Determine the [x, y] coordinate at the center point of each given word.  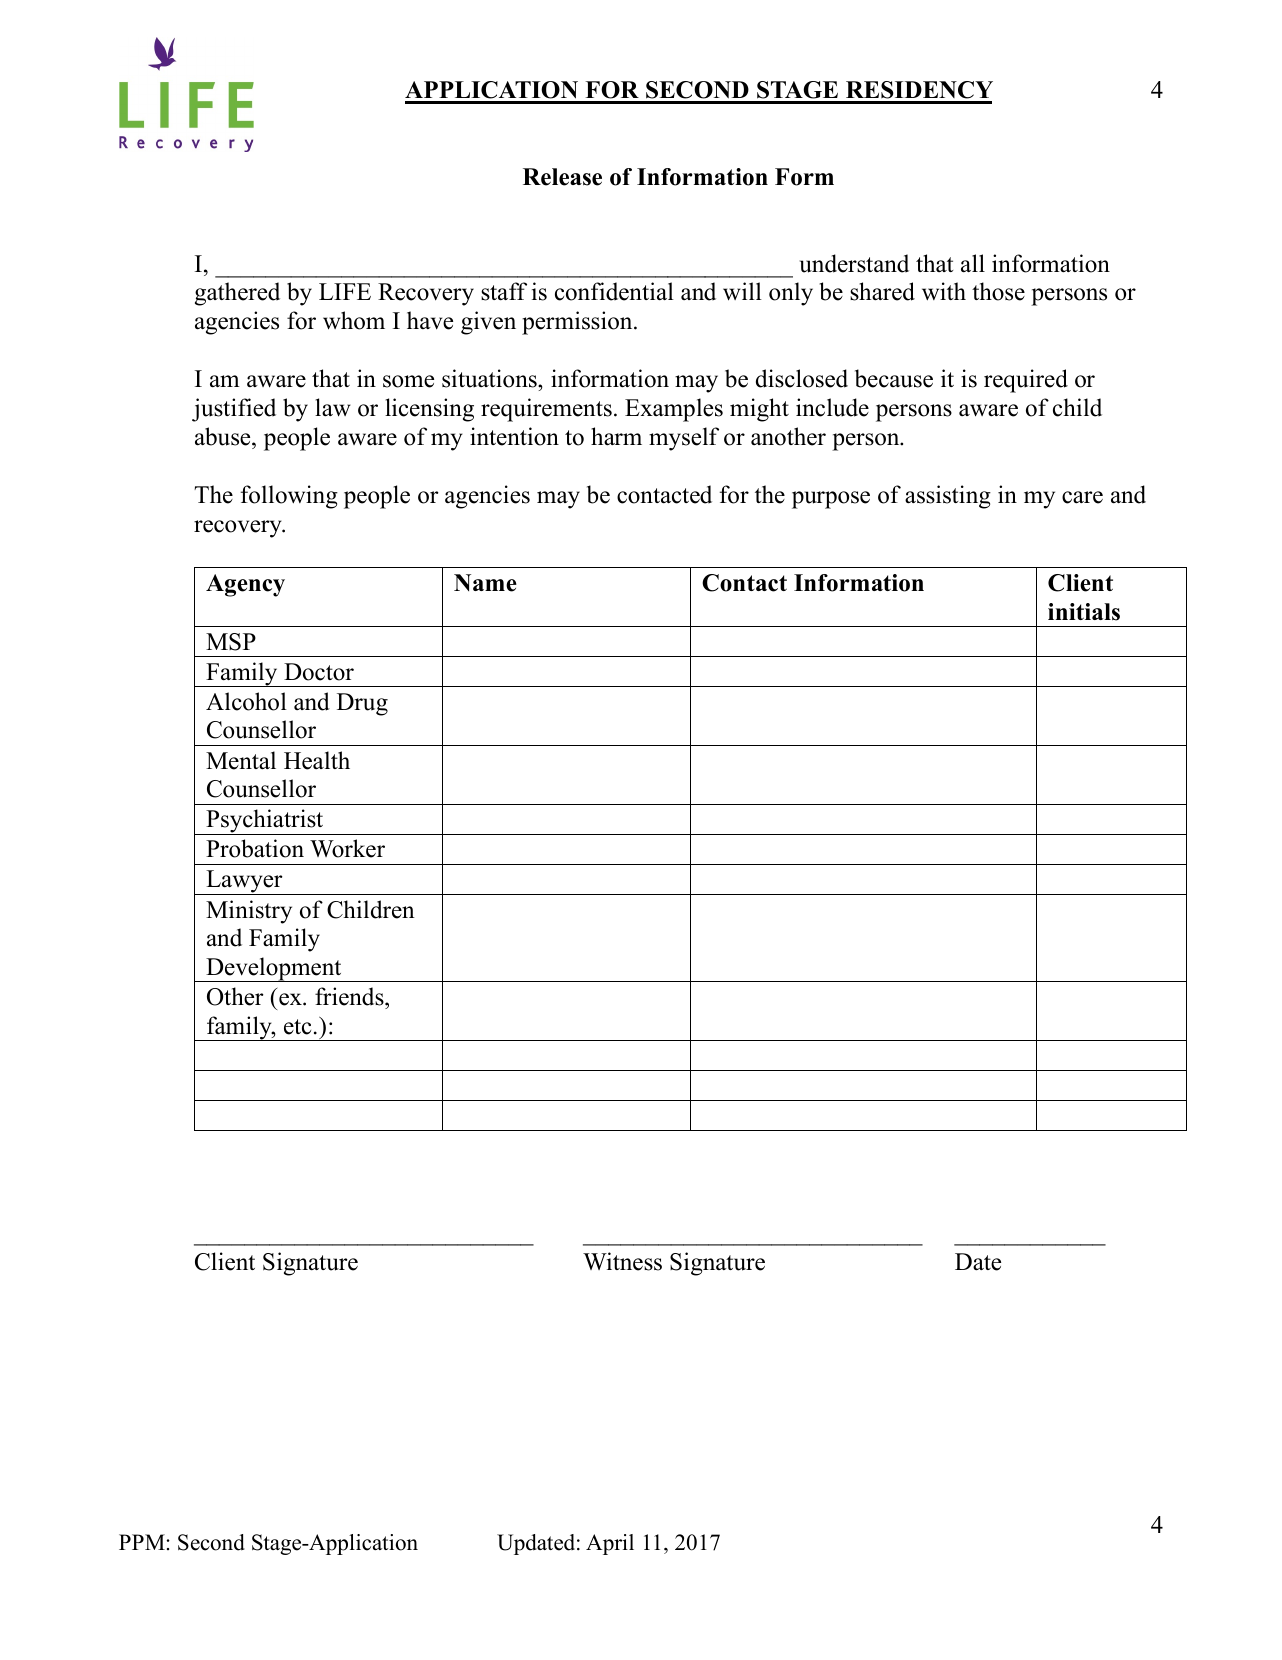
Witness [622, 1261]
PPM [142, 1542]
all [973, 263]
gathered [237, 294]
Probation [255, 848]
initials [1084, 612]
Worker [347, 848]
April [610, 1544]
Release [562, 177]
